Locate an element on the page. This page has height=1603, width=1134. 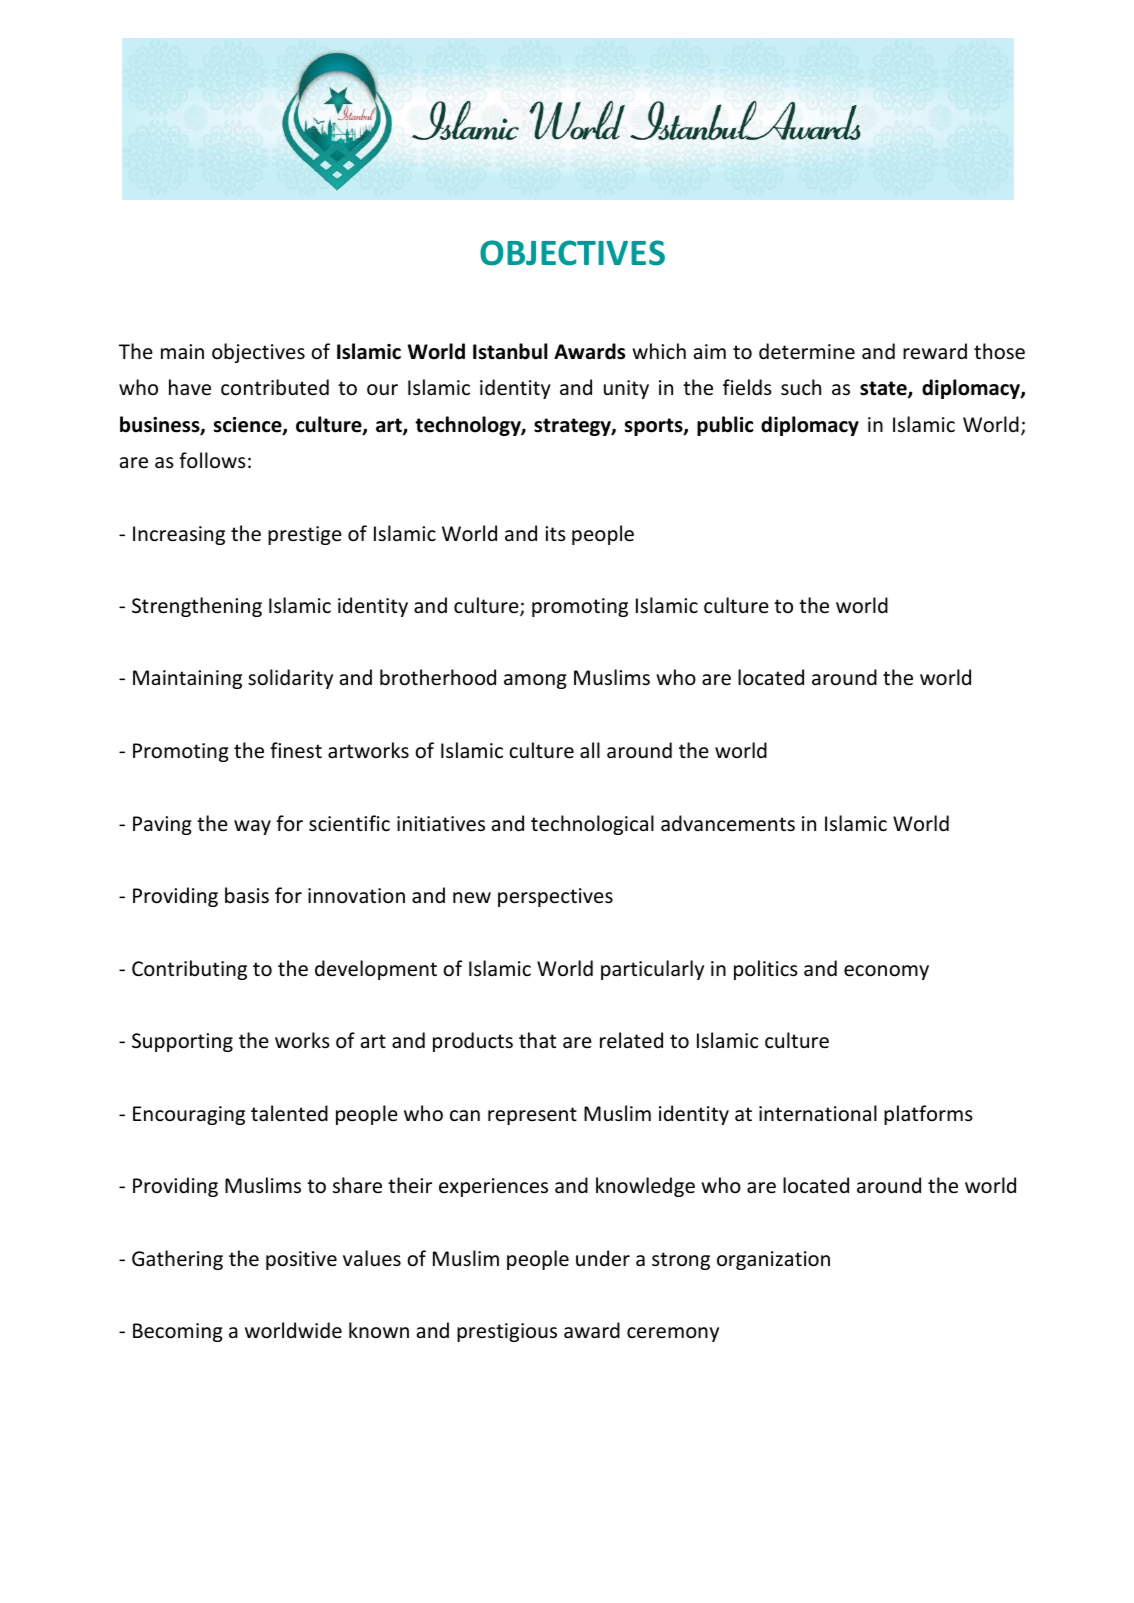
organization is located at coordinates (773, 1260).
